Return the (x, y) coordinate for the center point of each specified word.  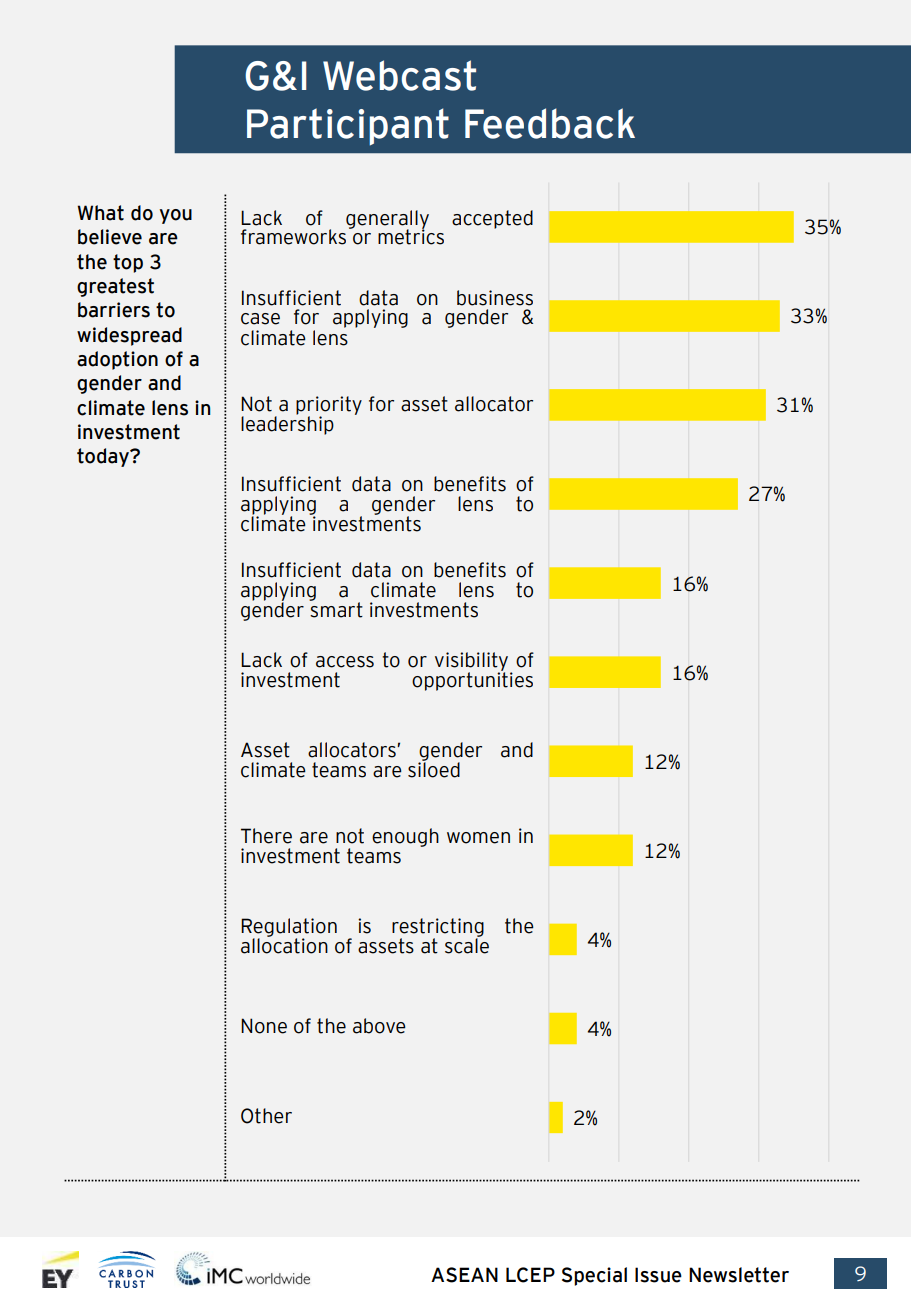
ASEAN (464, 1275)
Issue (658, 1275)
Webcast (399, 75)
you (175, 216)
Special (594, 1276)
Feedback (550, 123)
